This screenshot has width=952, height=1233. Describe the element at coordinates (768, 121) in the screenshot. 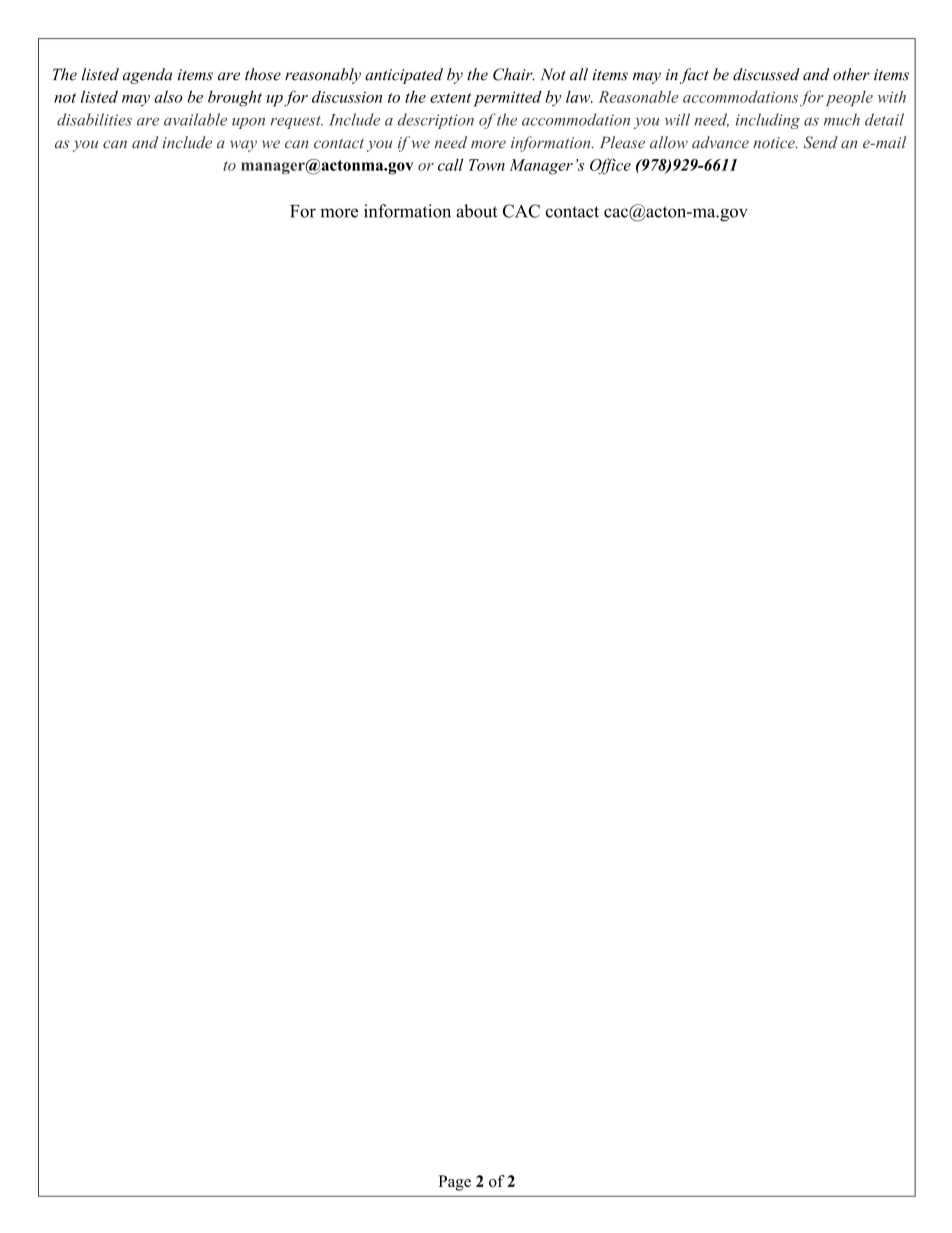

I see `including` at that location.
